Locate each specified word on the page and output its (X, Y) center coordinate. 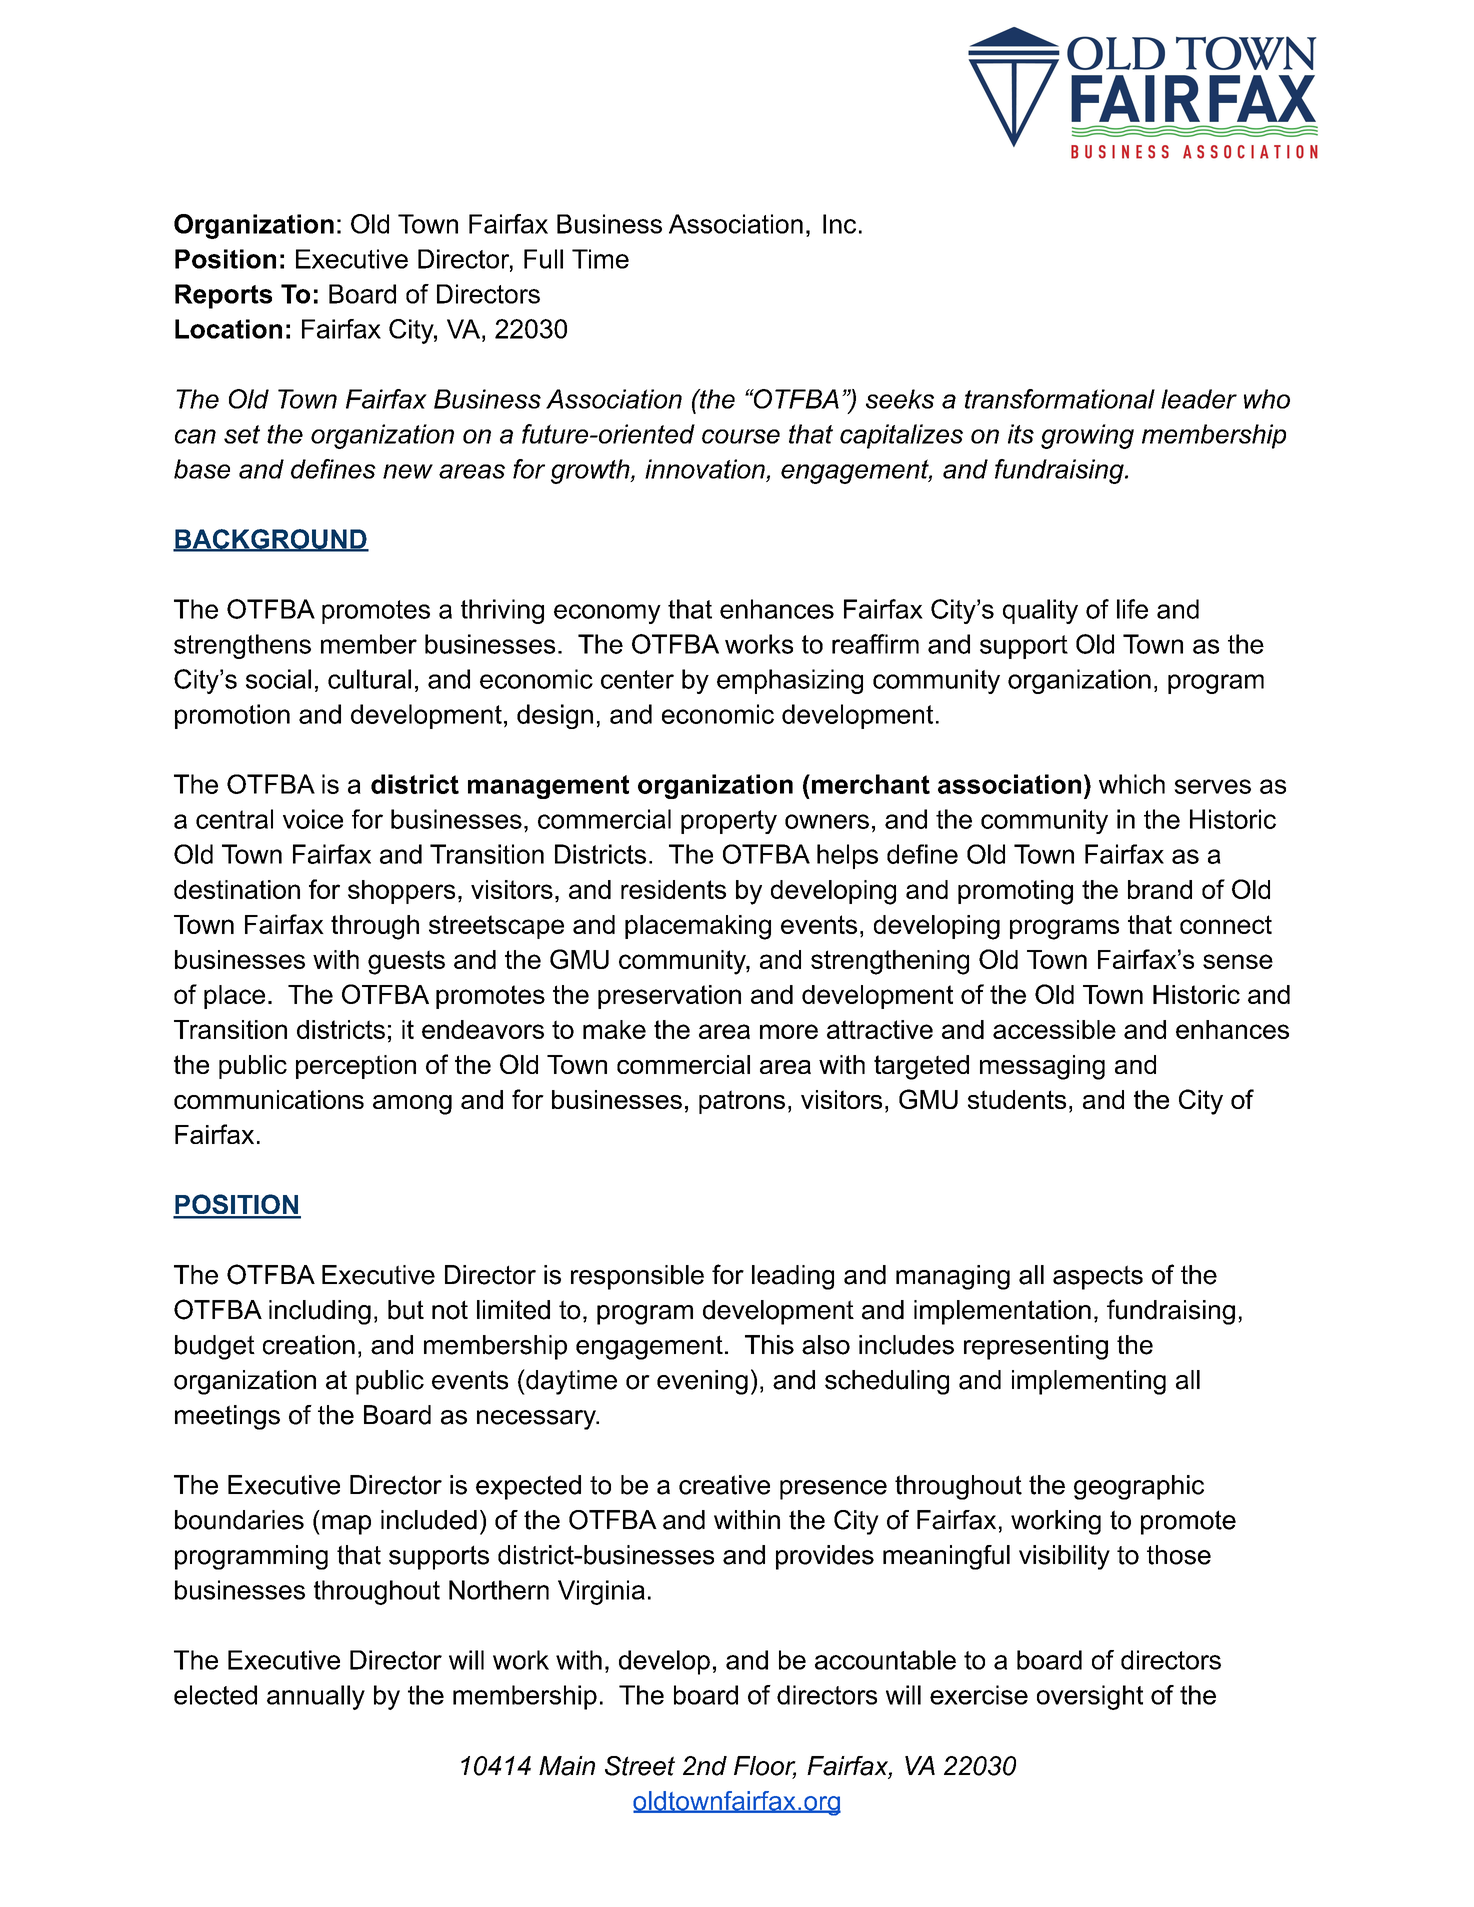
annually (316, 1697)
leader (1199, 399)
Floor (765, 1767)
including (320, 1312)
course (741, 436)
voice (313, 819)
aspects (1098, 1277)
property (729, 822)
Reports (223, 296)
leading (793, 1277)
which (1132, 784)
